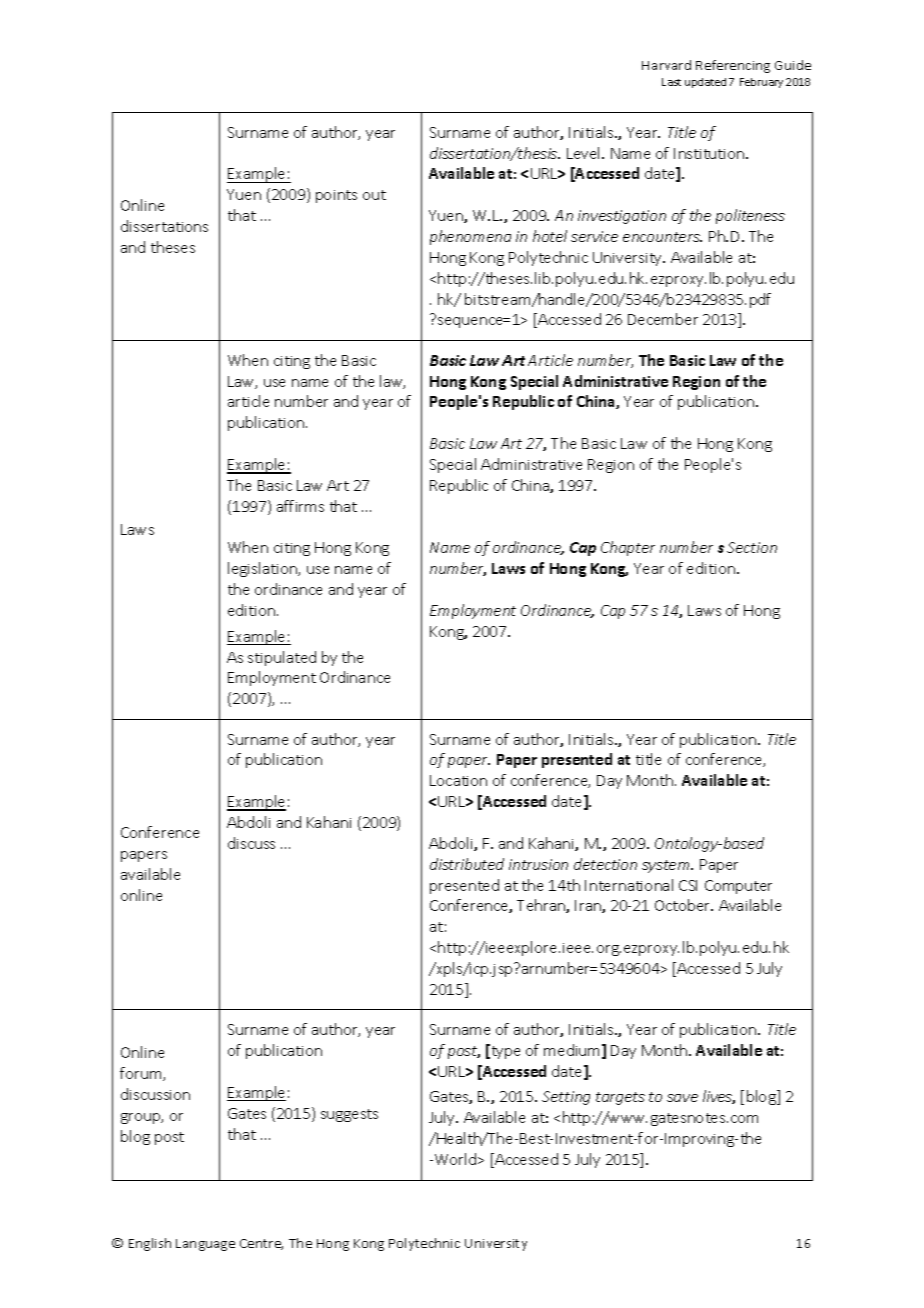  What do you see at coordinates (467, 864) in the image?
I see `distributed` at bounding box center [467, 864].
